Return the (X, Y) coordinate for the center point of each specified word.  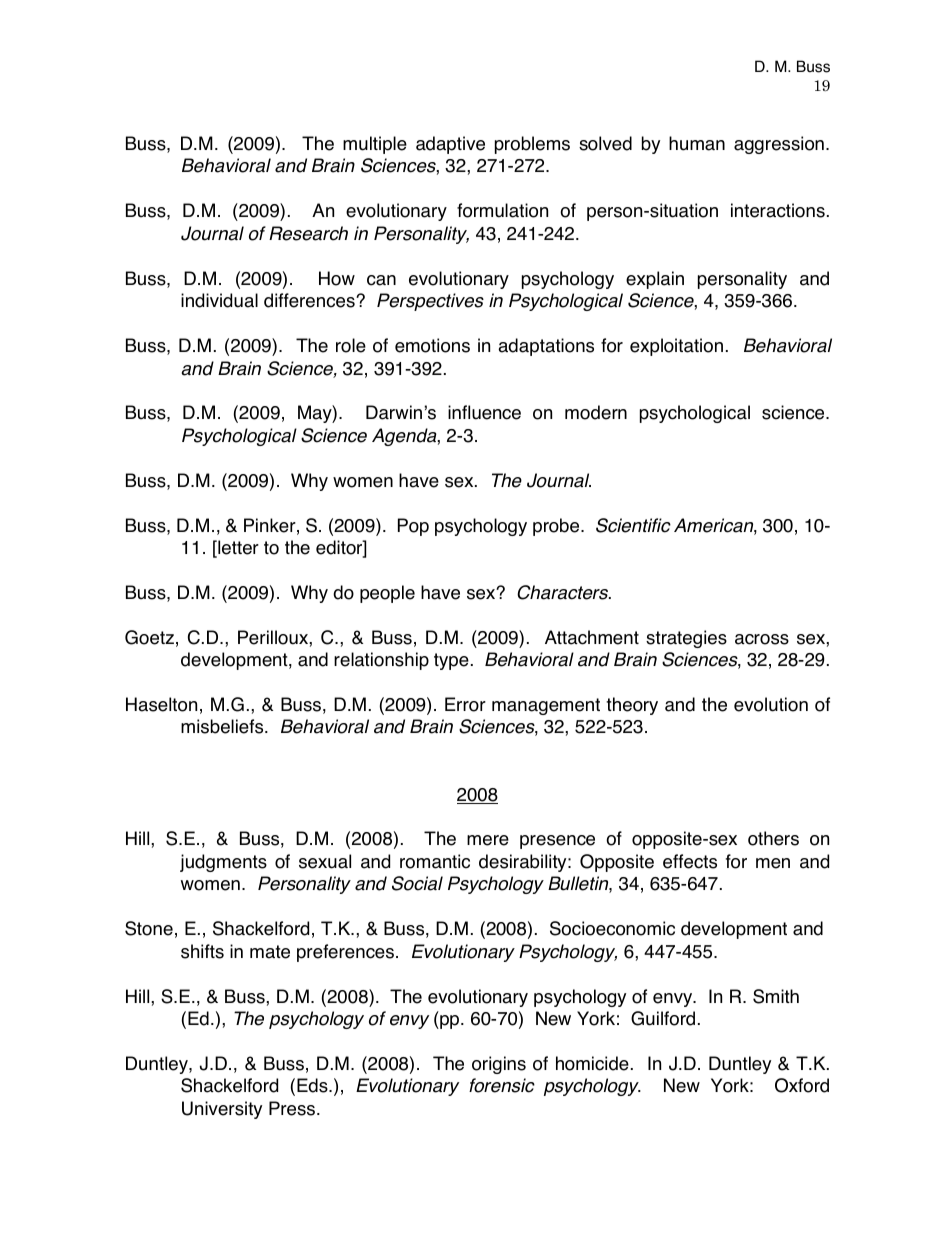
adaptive (450, 145)
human (697, 143)
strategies (686, 639)
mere (488, 840)
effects (690, 861)
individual (219, 300)
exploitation (676, 347)
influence (484, 412)
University (222, 1110)
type (451, 661)
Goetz (149, 637)
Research (308, 233)
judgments (223, 863)
